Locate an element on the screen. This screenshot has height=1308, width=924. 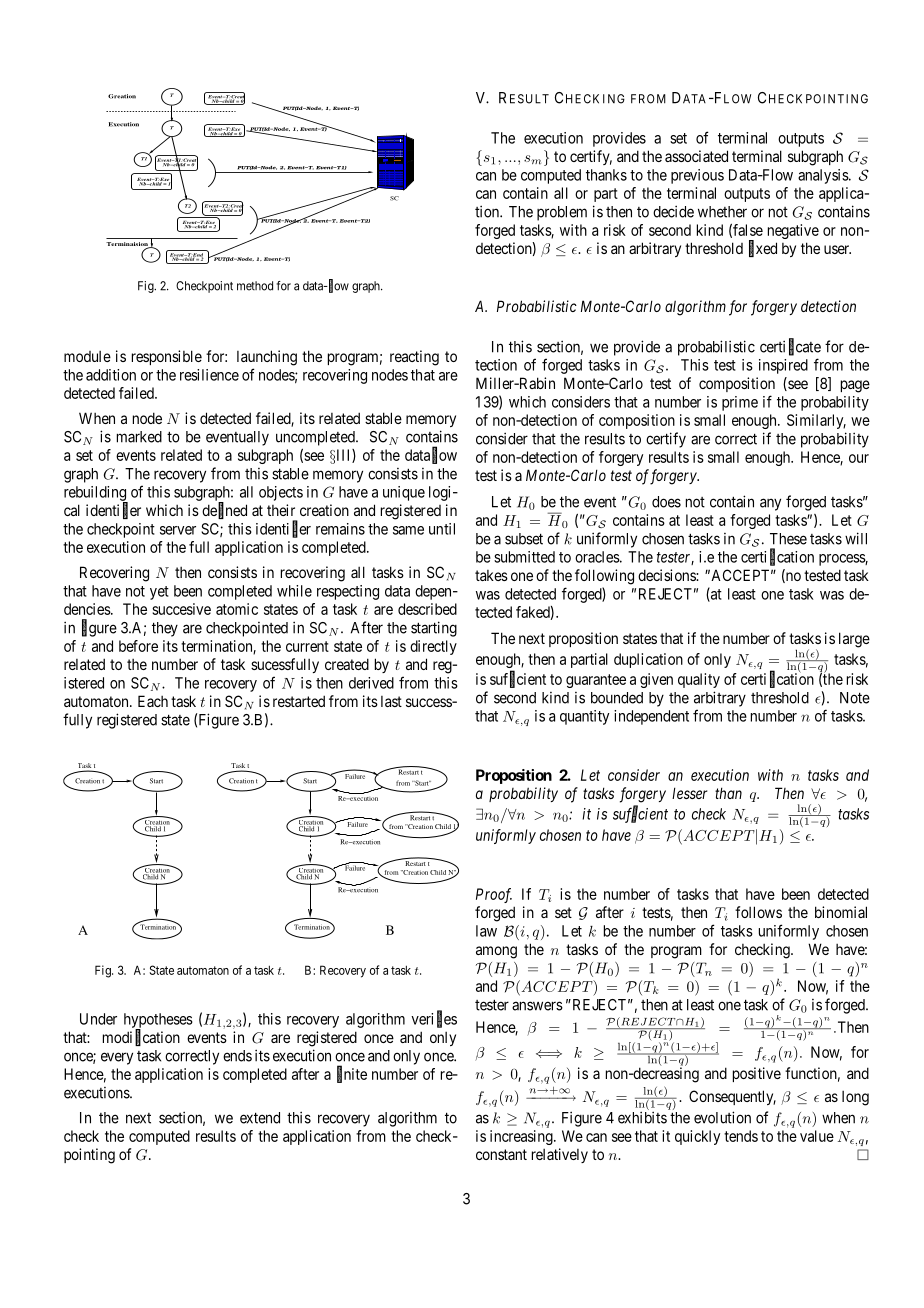
quality is located at coordinates (699, 680).
